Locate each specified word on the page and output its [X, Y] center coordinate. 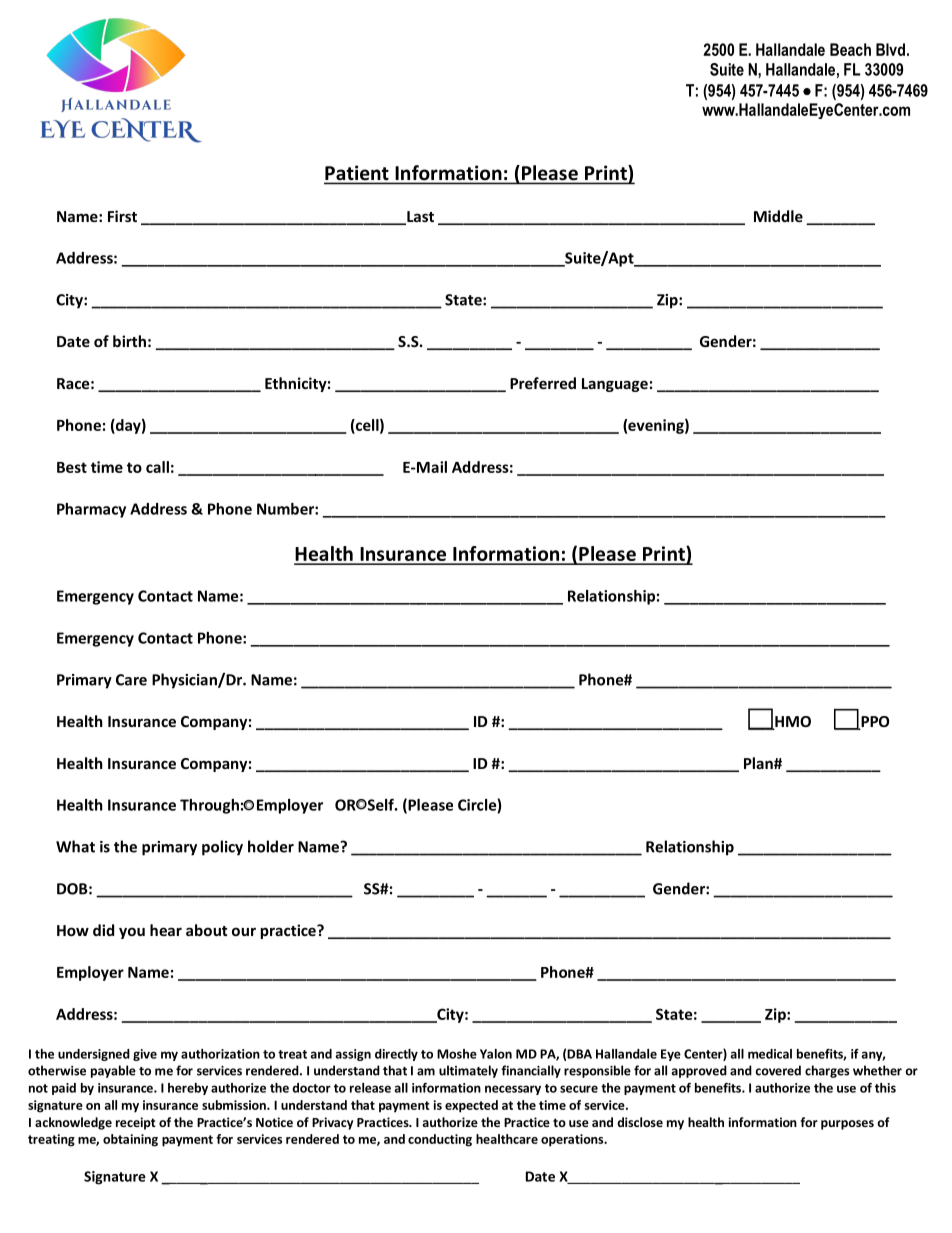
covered [778, 1070]
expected [471, 1106]
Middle [778, 216]
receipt [136, 1123]
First [122, 216]
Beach [850, 49]
